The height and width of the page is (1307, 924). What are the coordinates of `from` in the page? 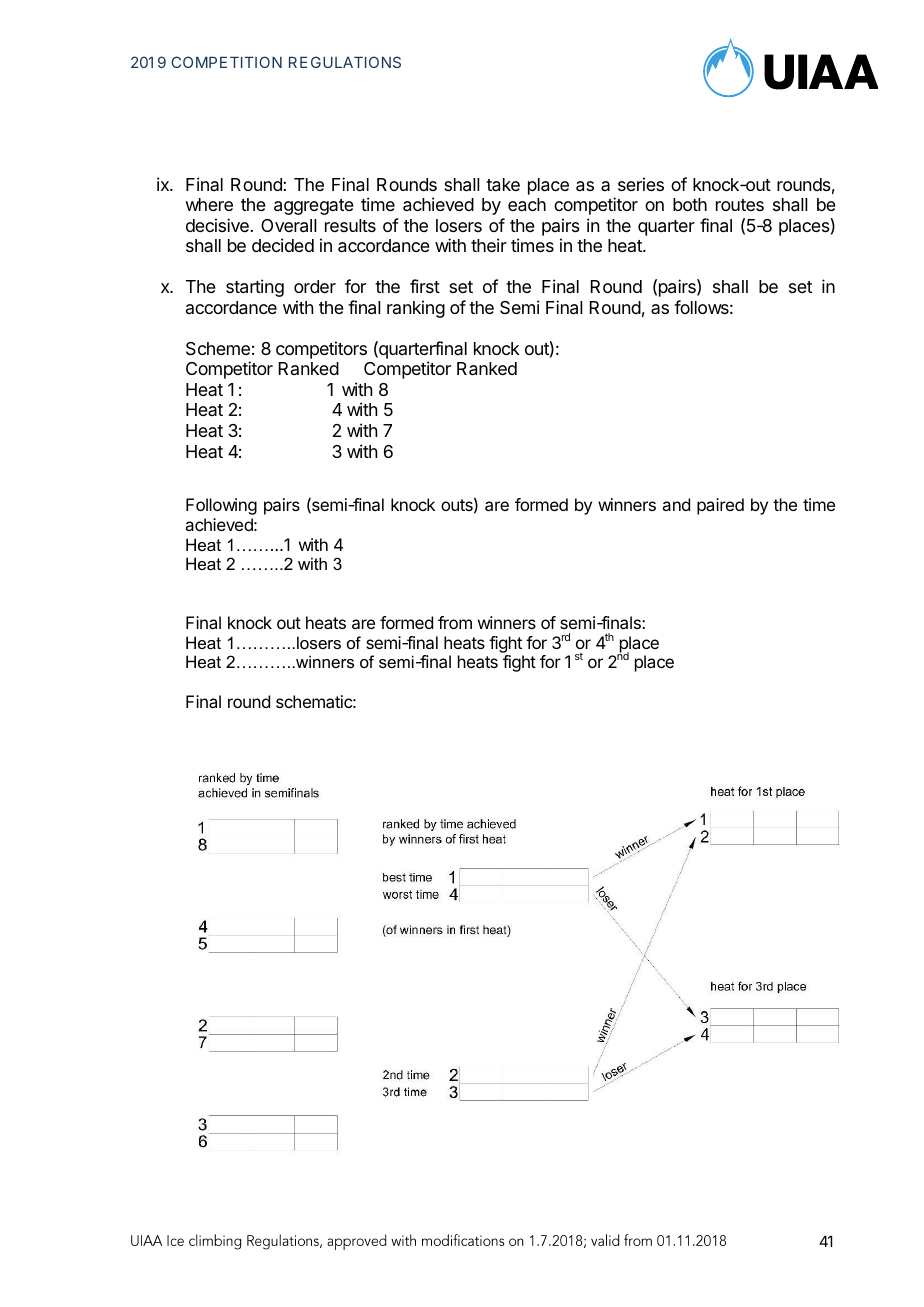 It's located at (455, 622).
